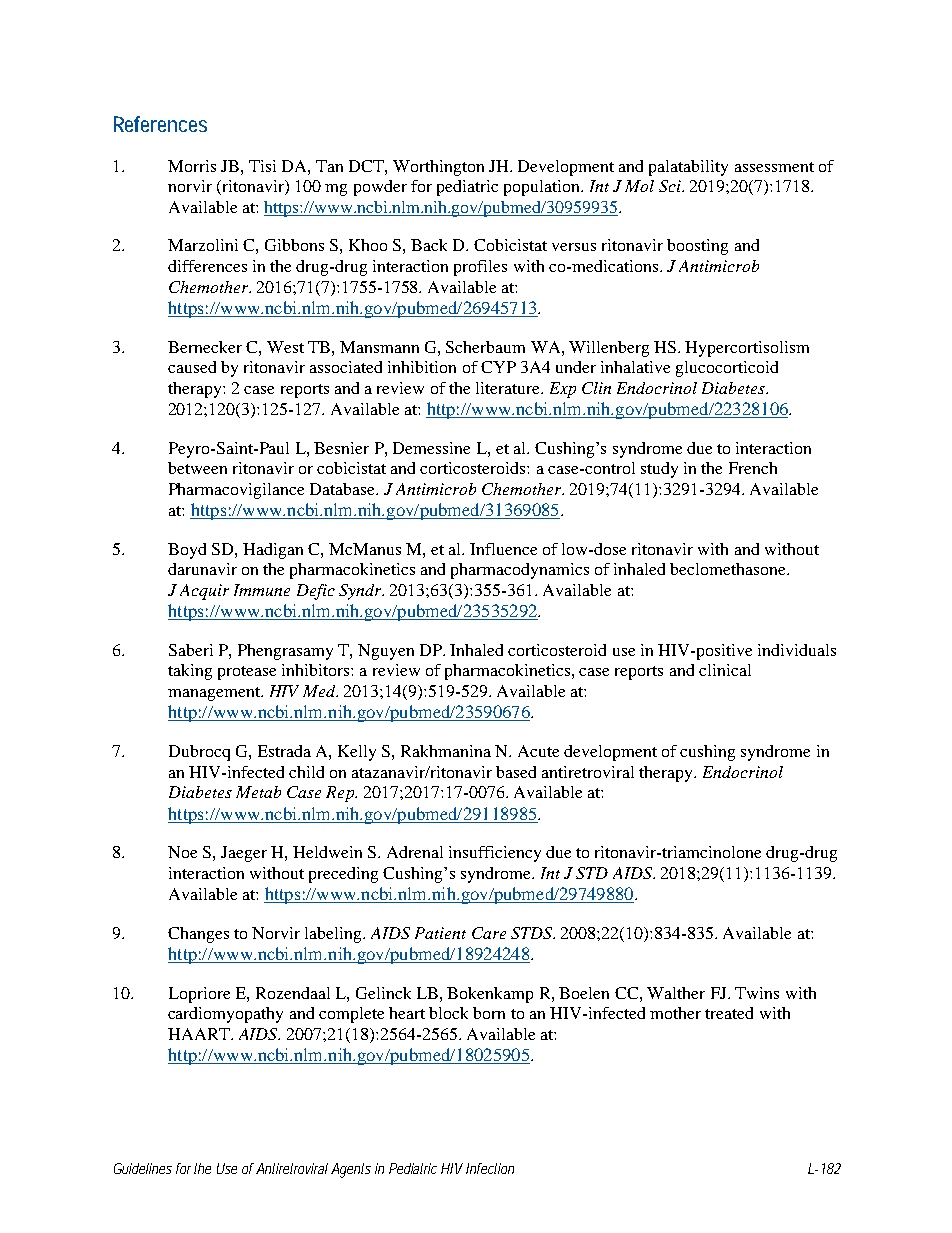 The image size is (952, 1233). Describe the element at coordinates (244, 854) in the screenshot. I see `Jaeger` at that location.
